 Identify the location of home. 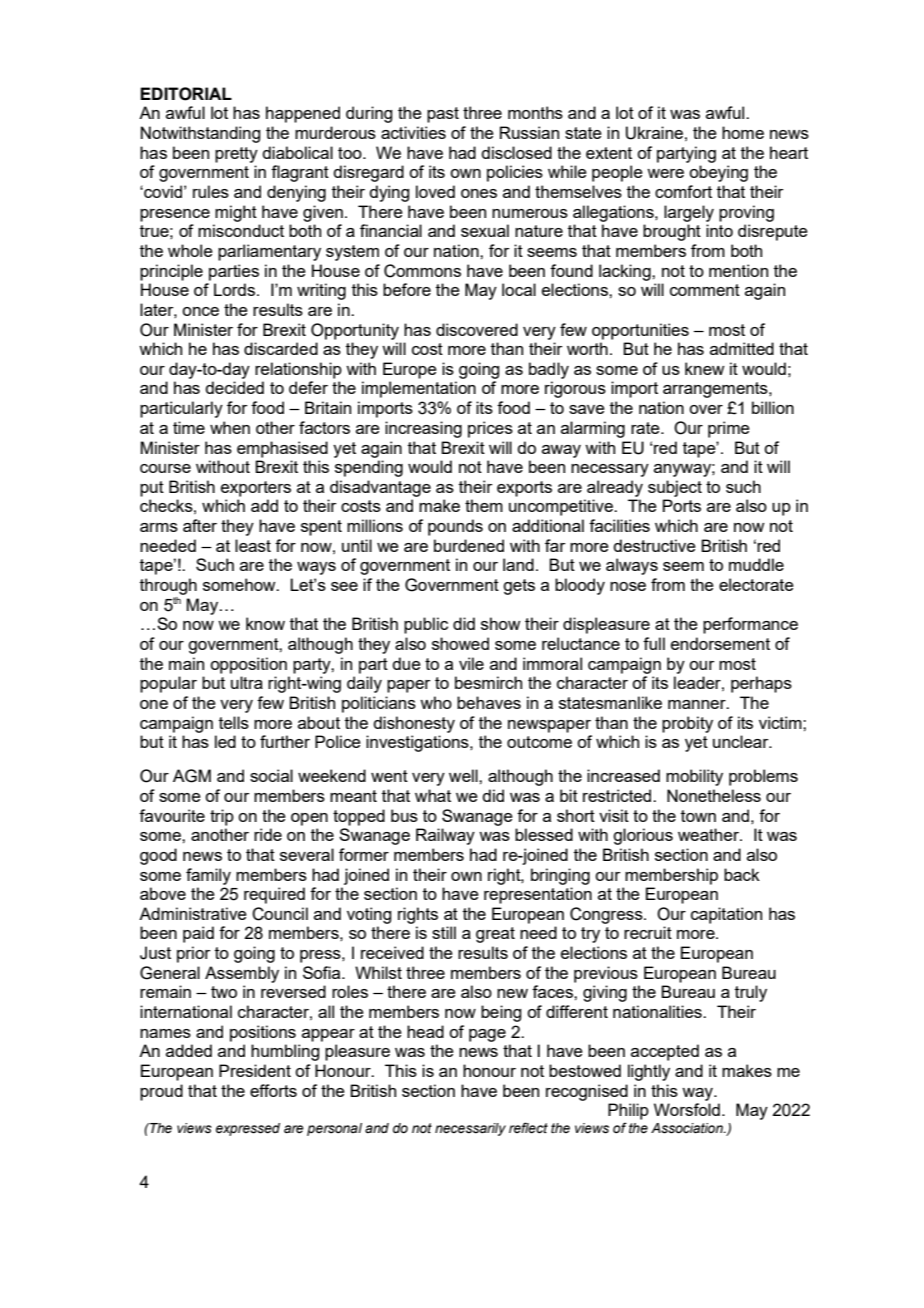
(743, 132).
